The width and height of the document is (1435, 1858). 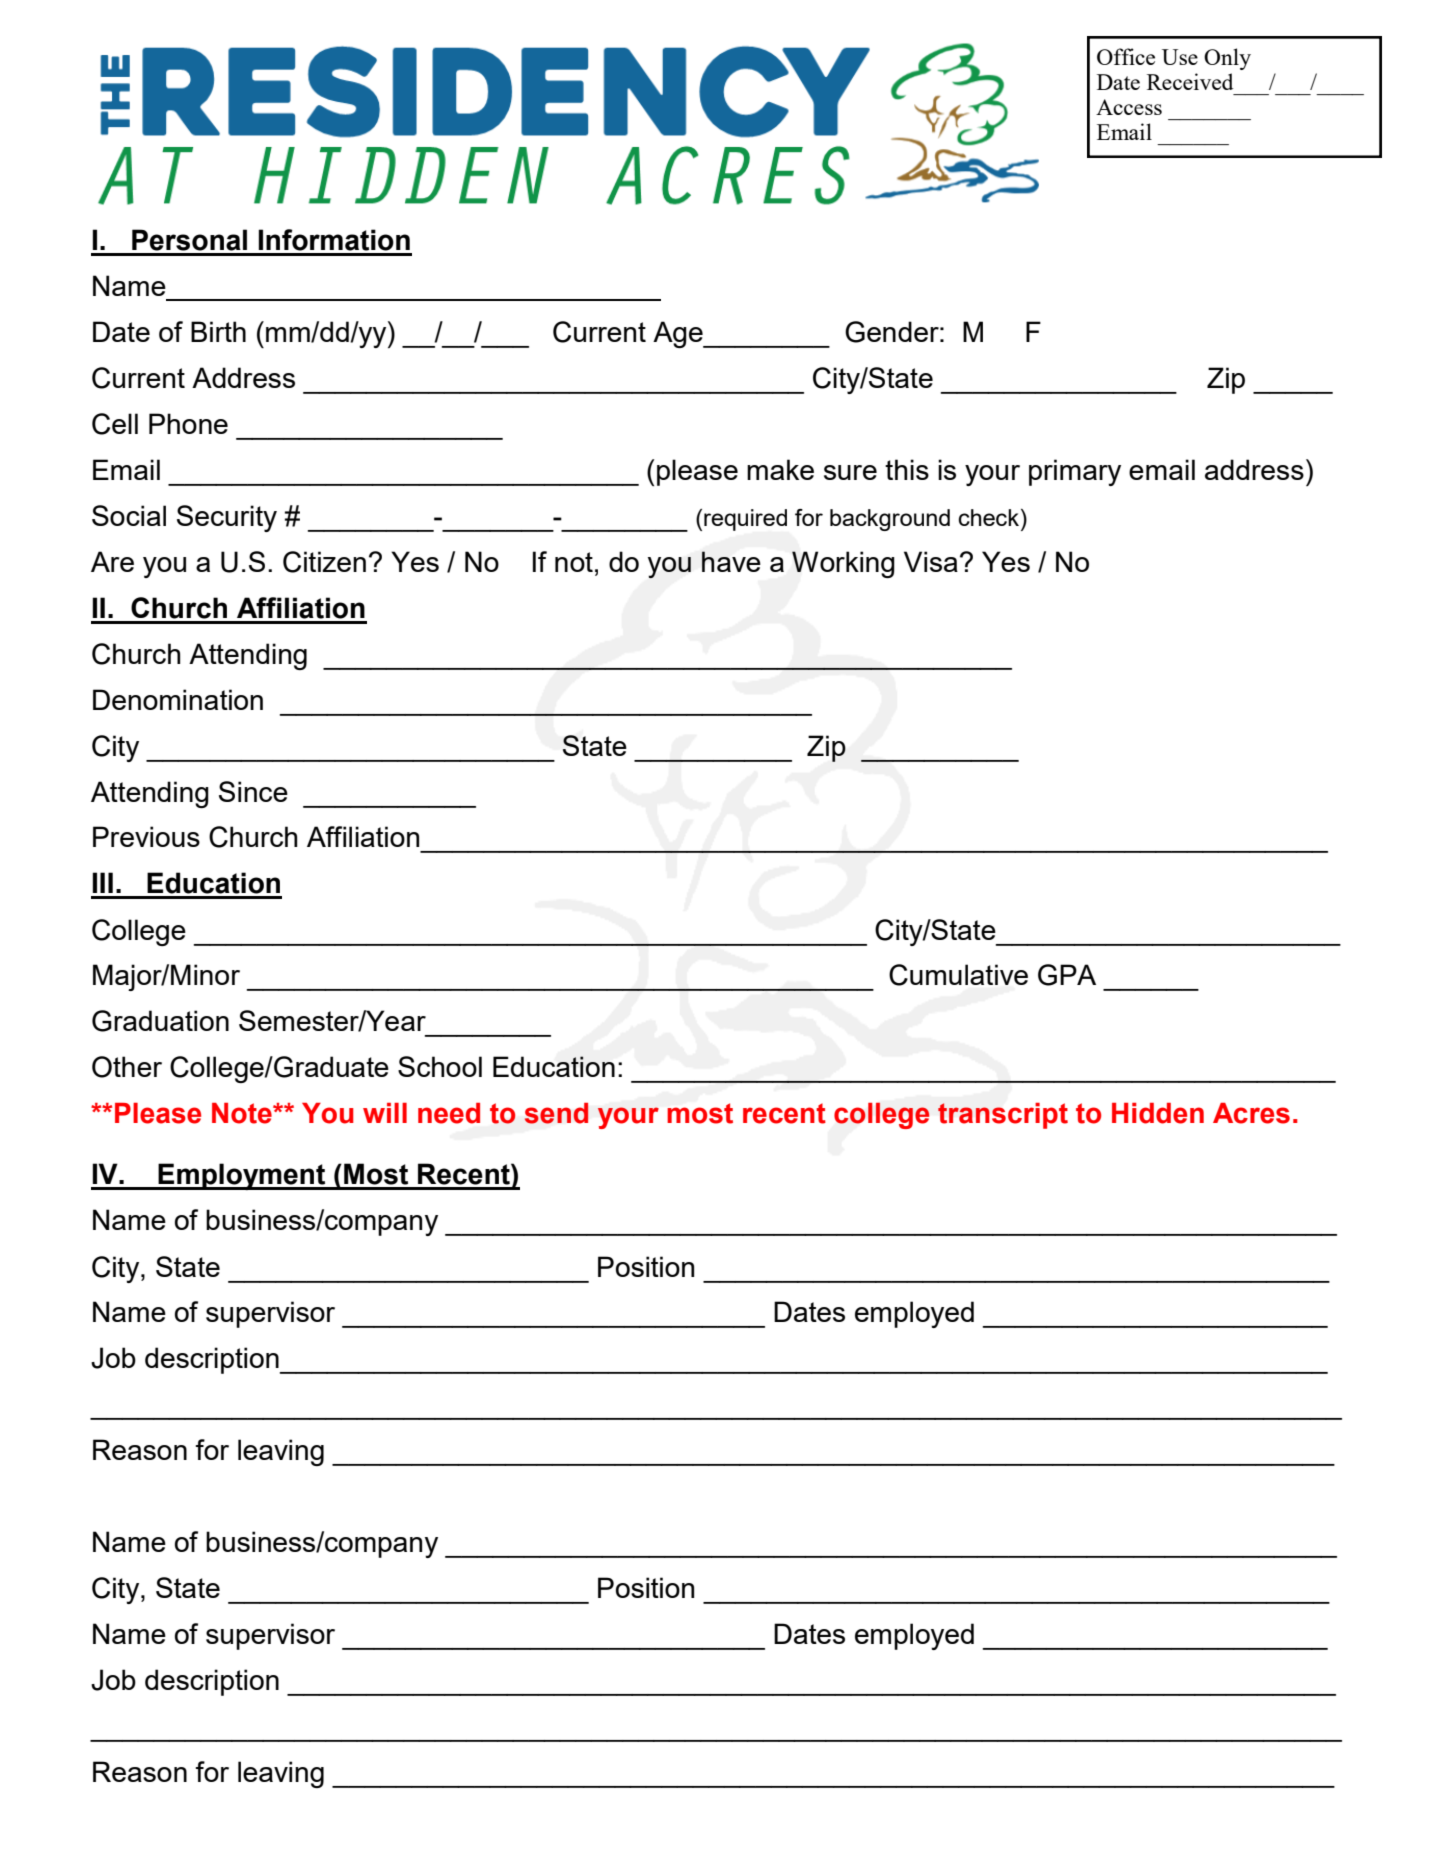 I want to click on Note, so click(x=243, y=1113).
